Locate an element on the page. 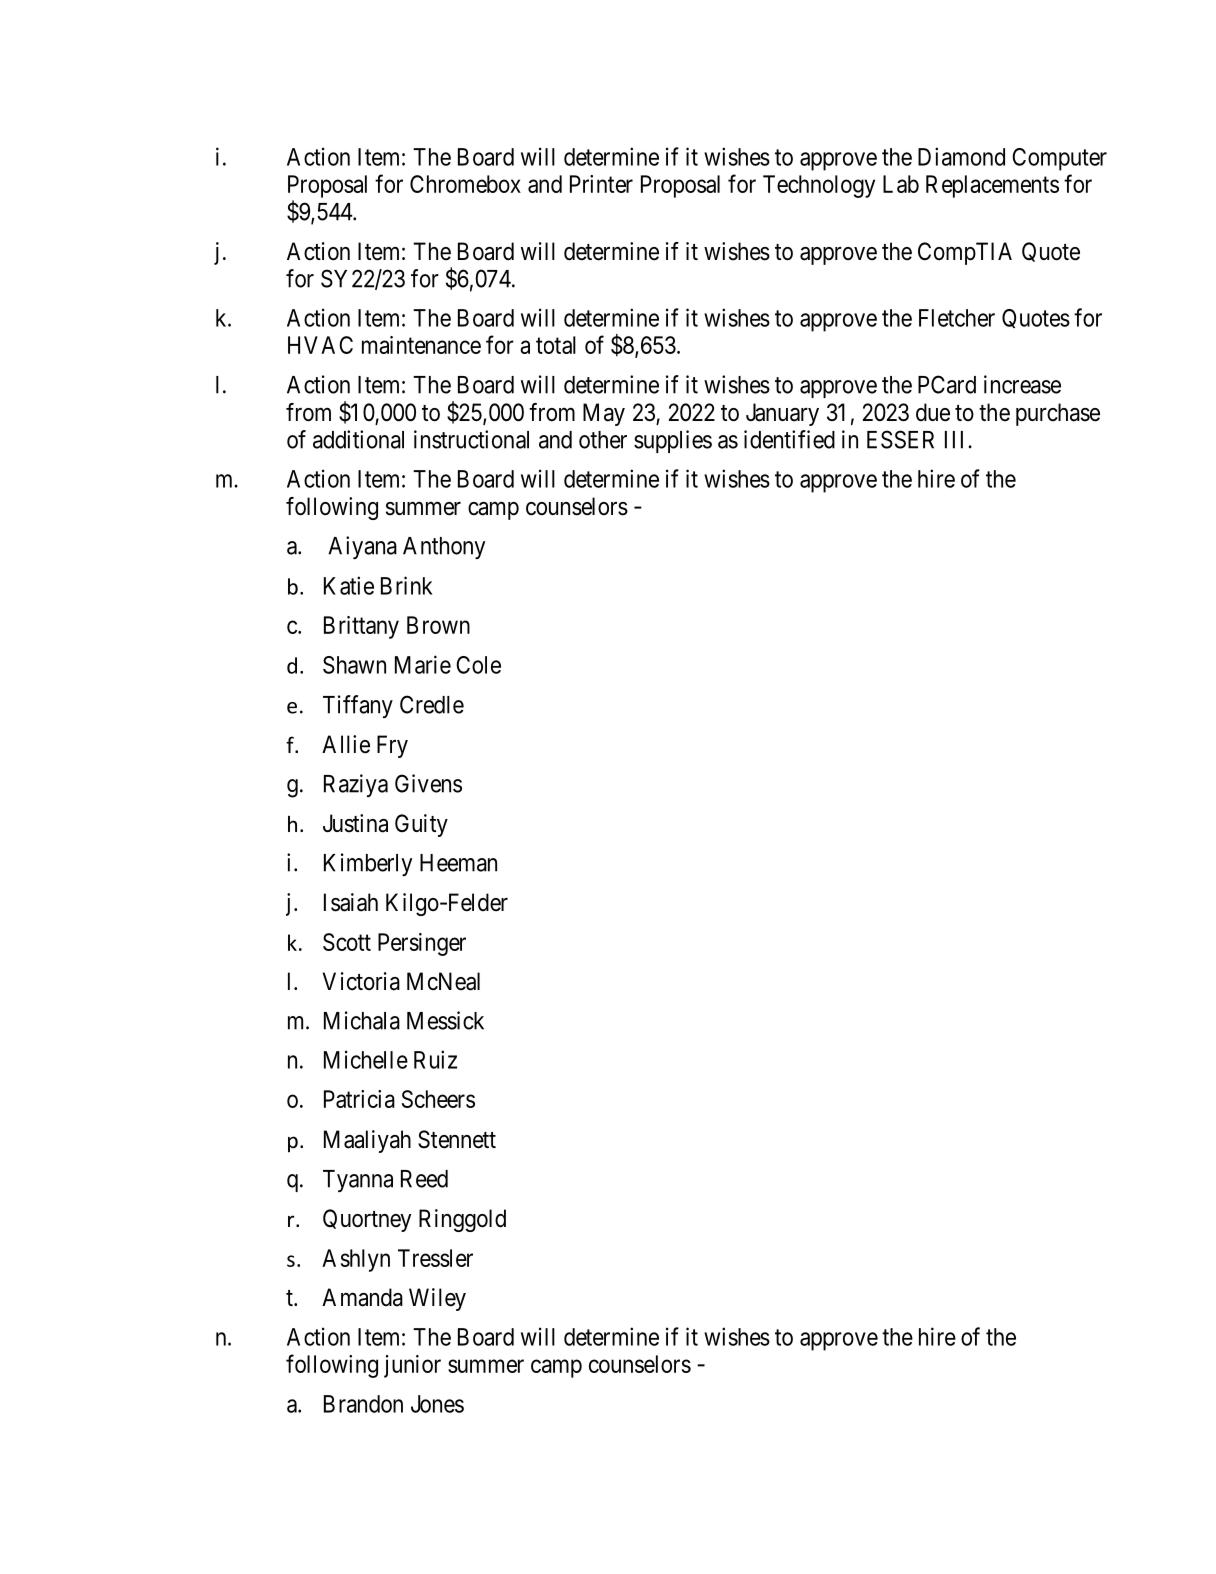  Givens is located at coordinates (428, 783).
